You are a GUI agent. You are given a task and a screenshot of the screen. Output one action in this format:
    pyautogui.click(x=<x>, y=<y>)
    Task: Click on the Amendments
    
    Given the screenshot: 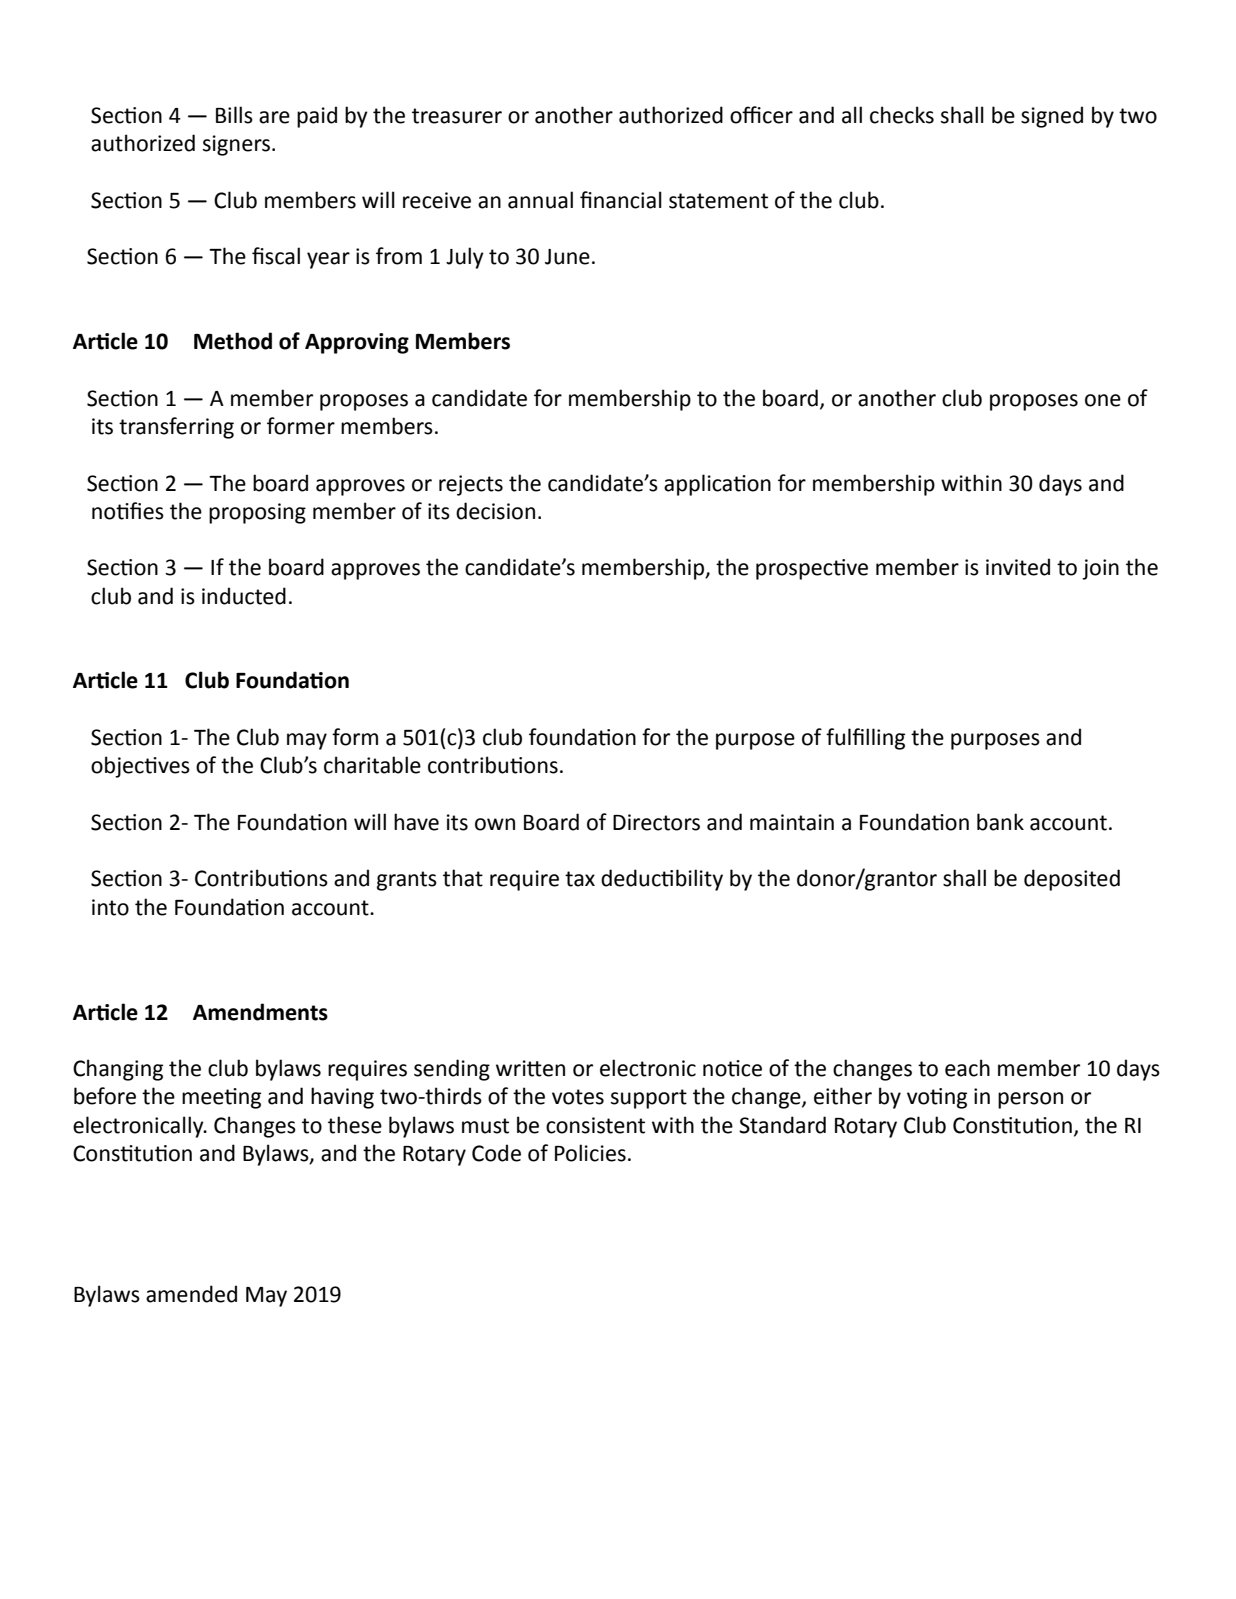 What is the action you would take?
    pyautogui.click(x=260, y=1012)
